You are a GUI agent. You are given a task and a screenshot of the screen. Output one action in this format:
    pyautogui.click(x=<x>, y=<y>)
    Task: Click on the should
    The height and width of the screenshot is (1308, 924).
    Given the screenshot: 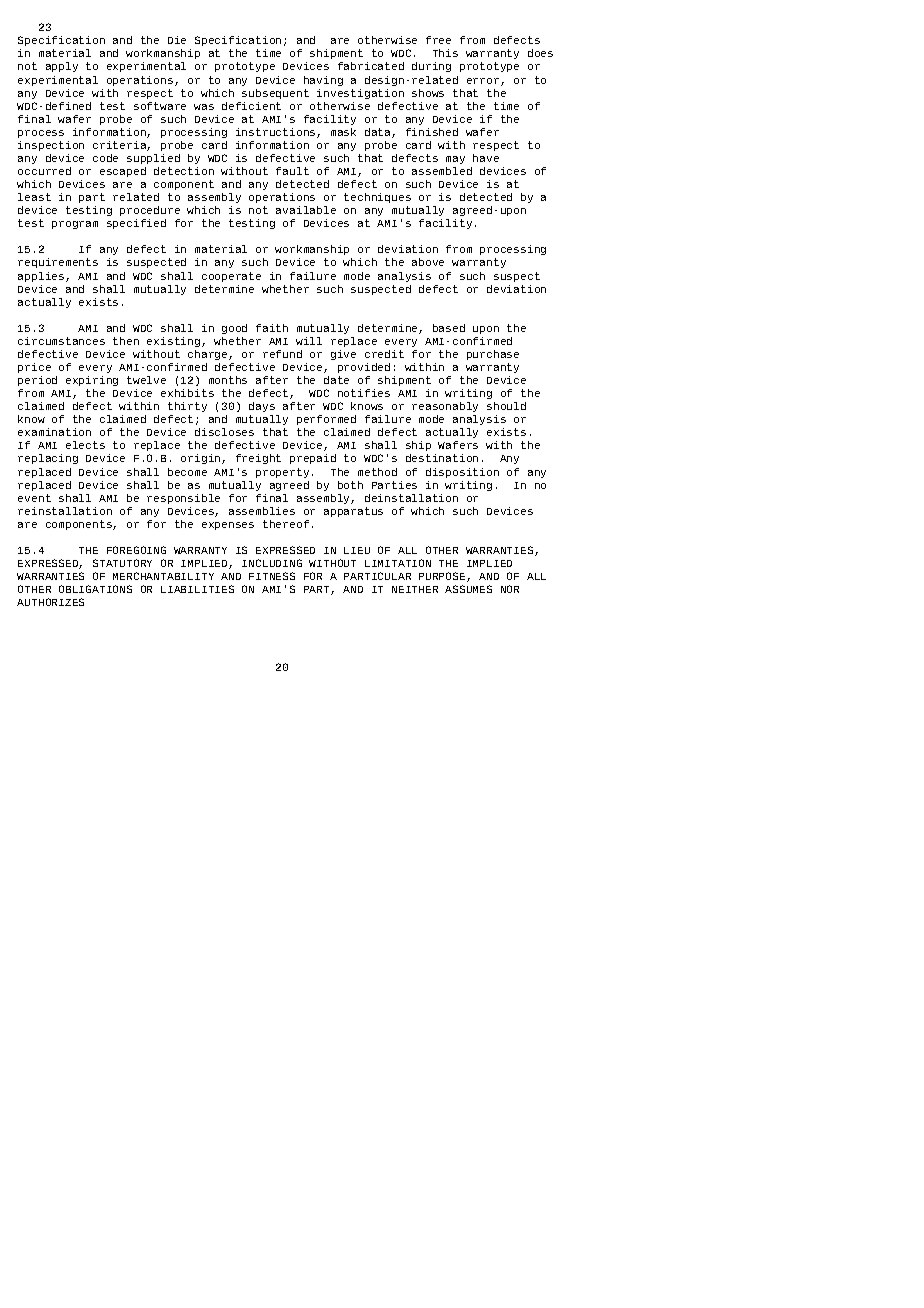 What is the action you would take?
    pyautogui.click(x=506, y=406)
